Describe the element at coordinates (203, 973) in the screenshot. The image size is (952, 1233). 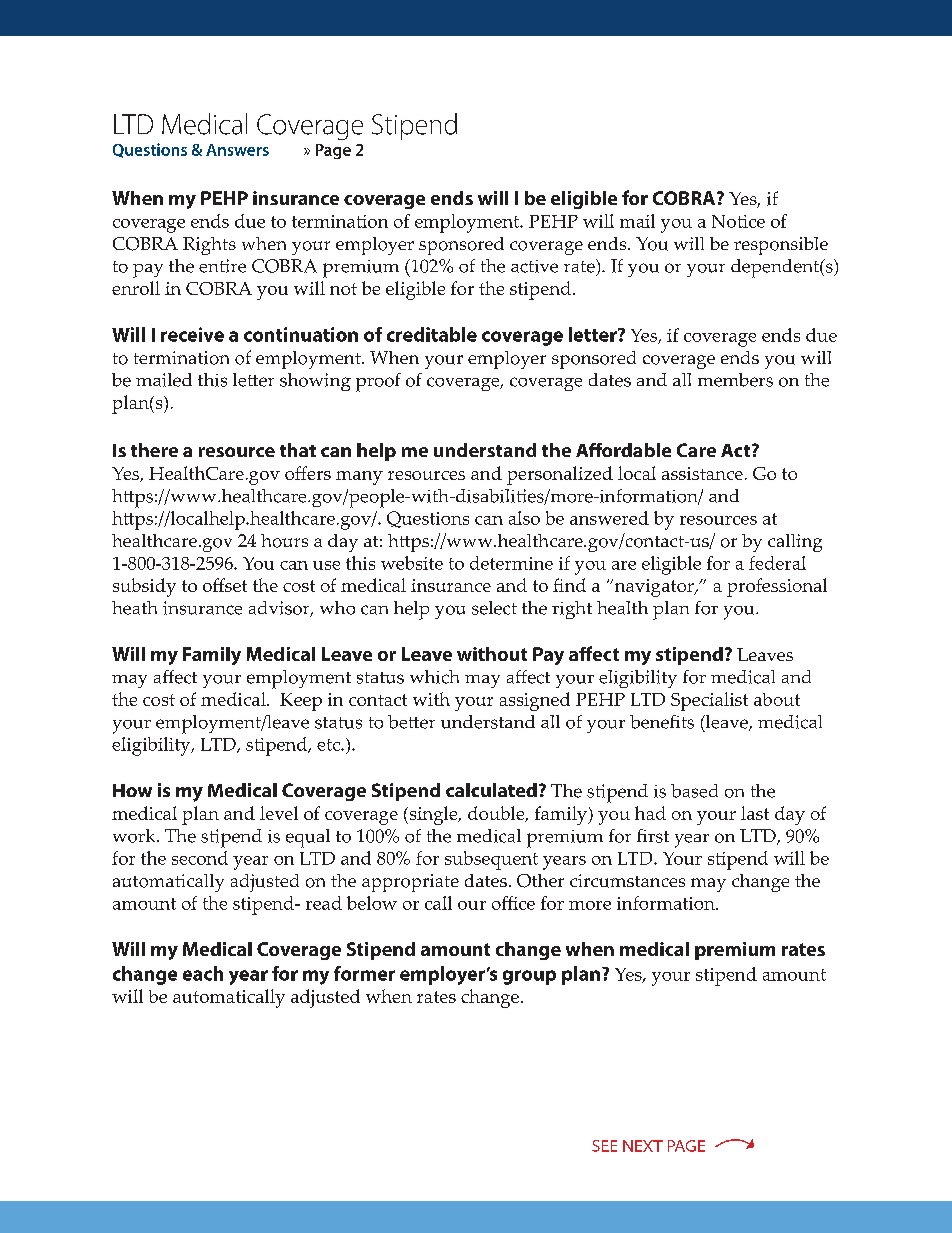
I see `each` at that location.
